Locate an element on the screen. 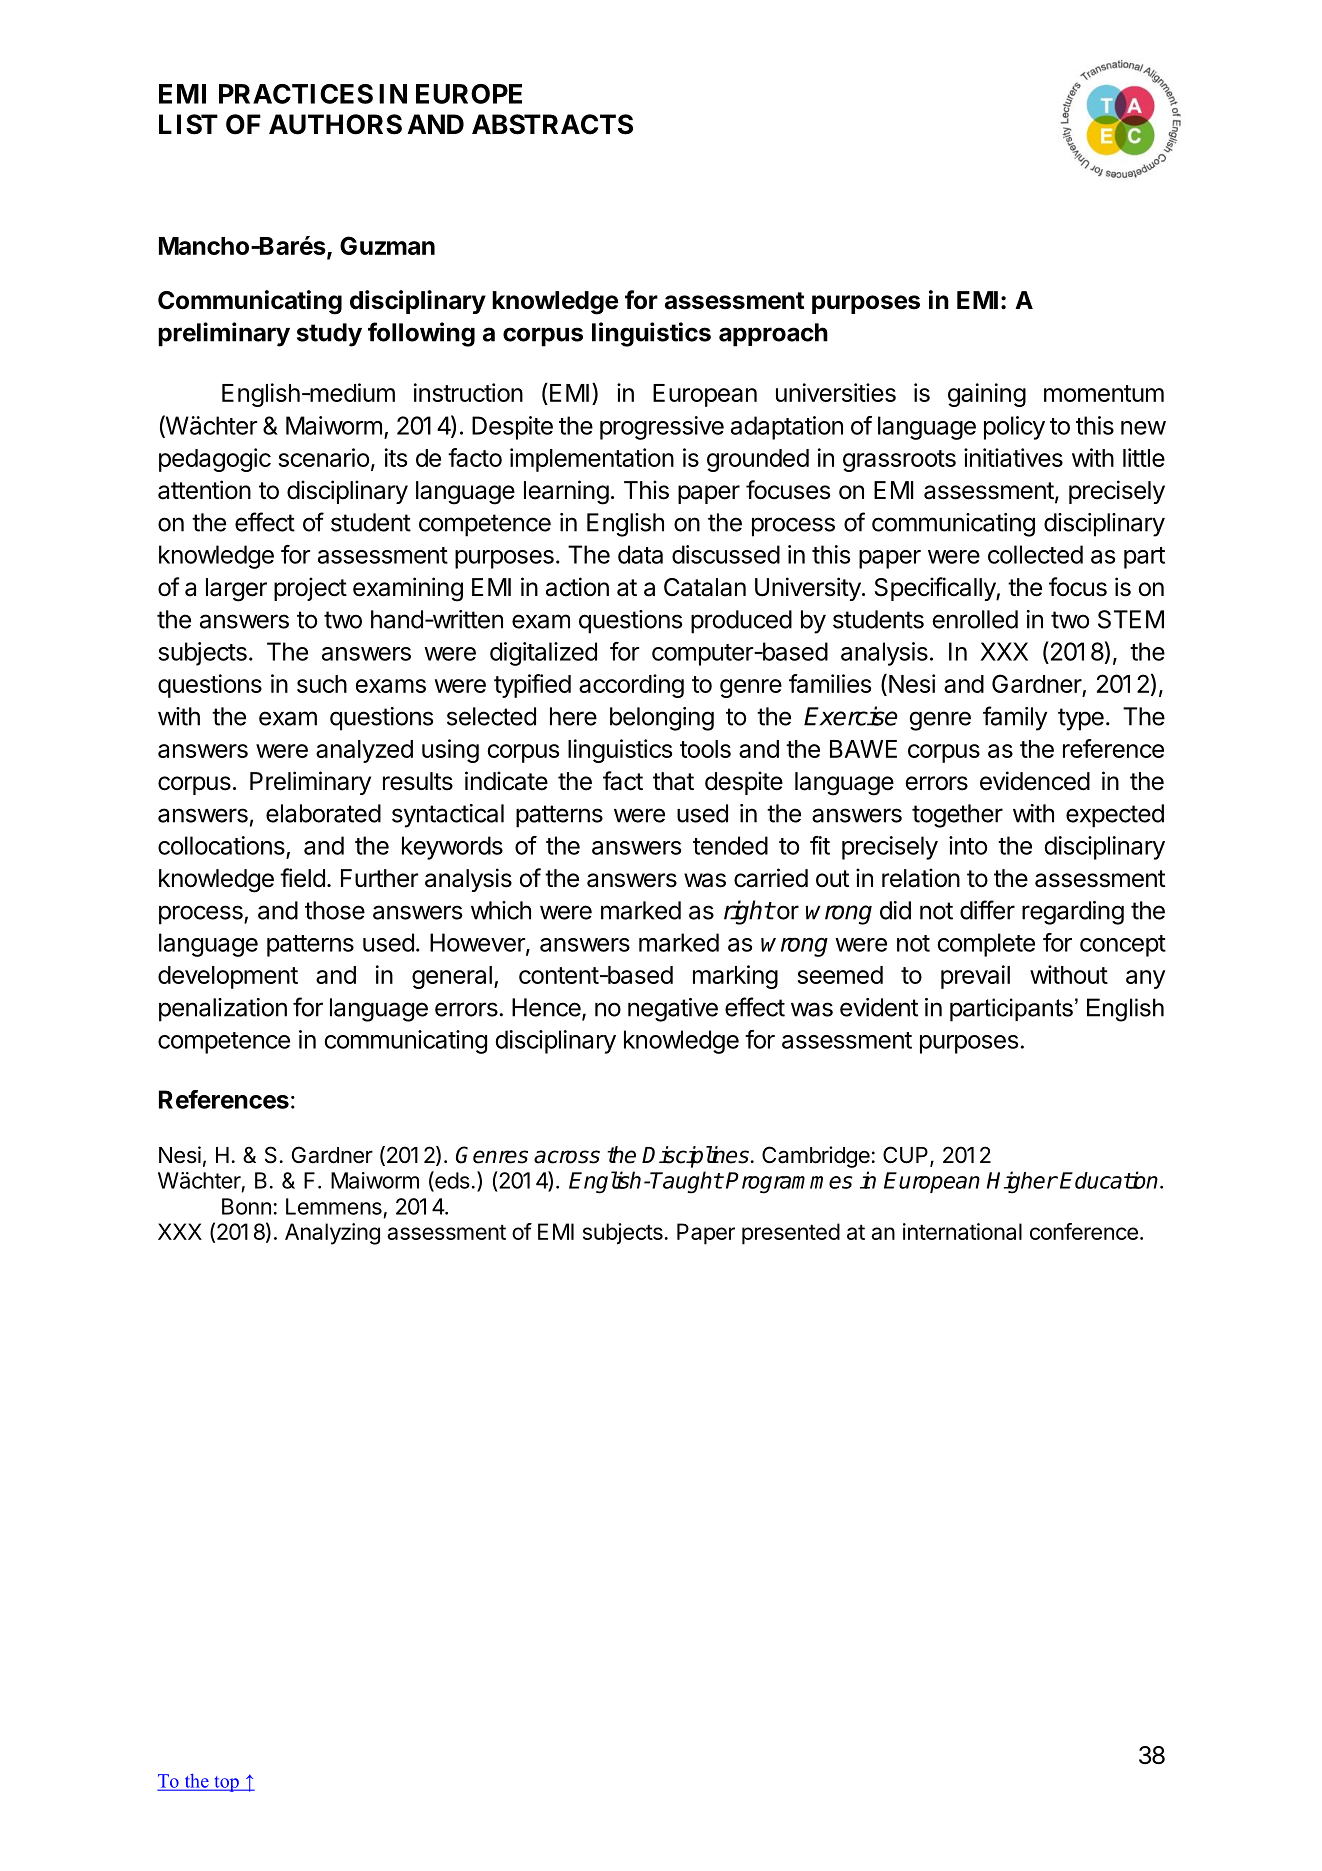 The image size is (1322, 1871). project is located at coordinates (310, 589).
